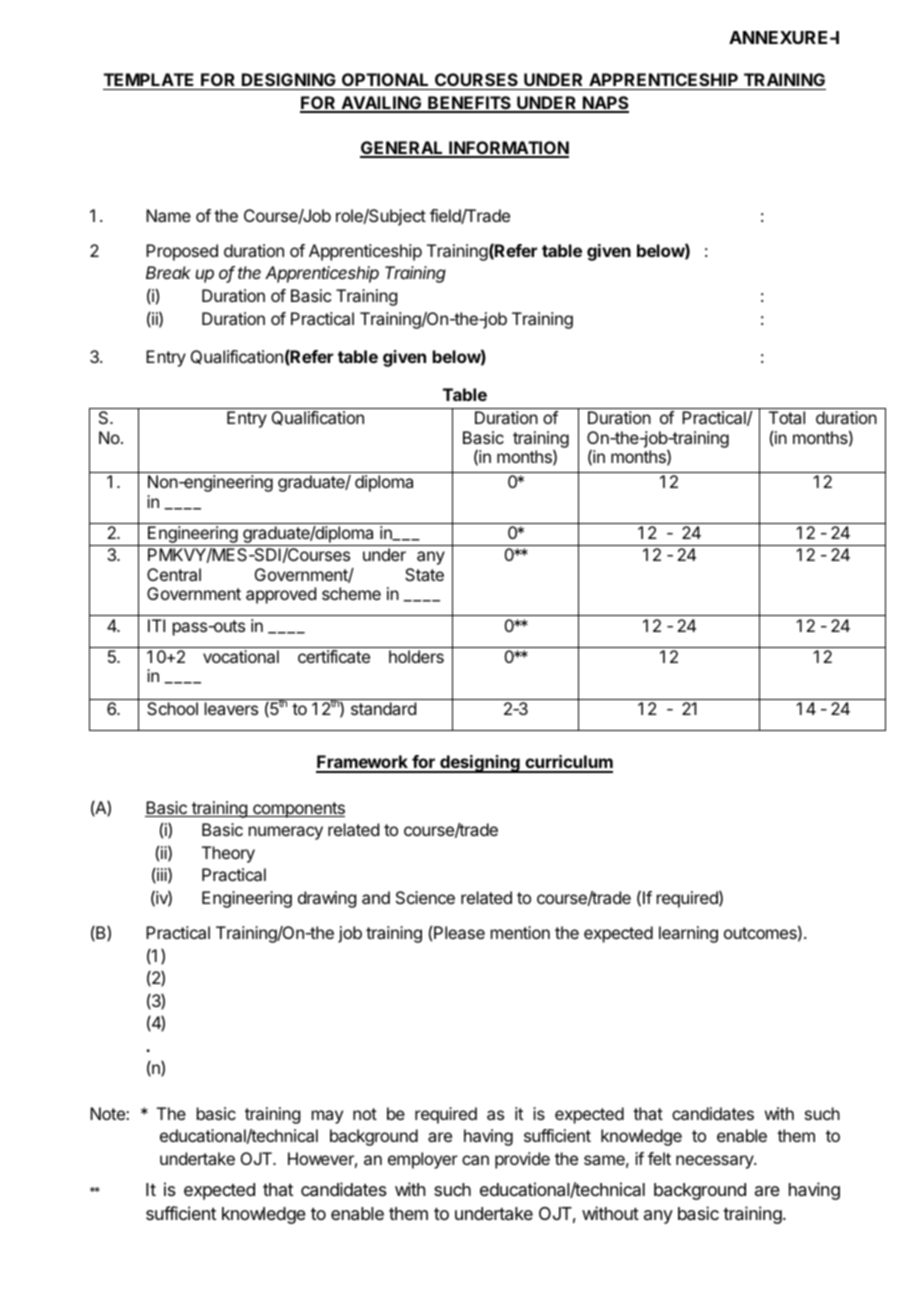 This screenshot has height=1307, width=924. Describe the element at coordinates (469, 104) in the screenshot. I see `BENEFITS` at that location.
